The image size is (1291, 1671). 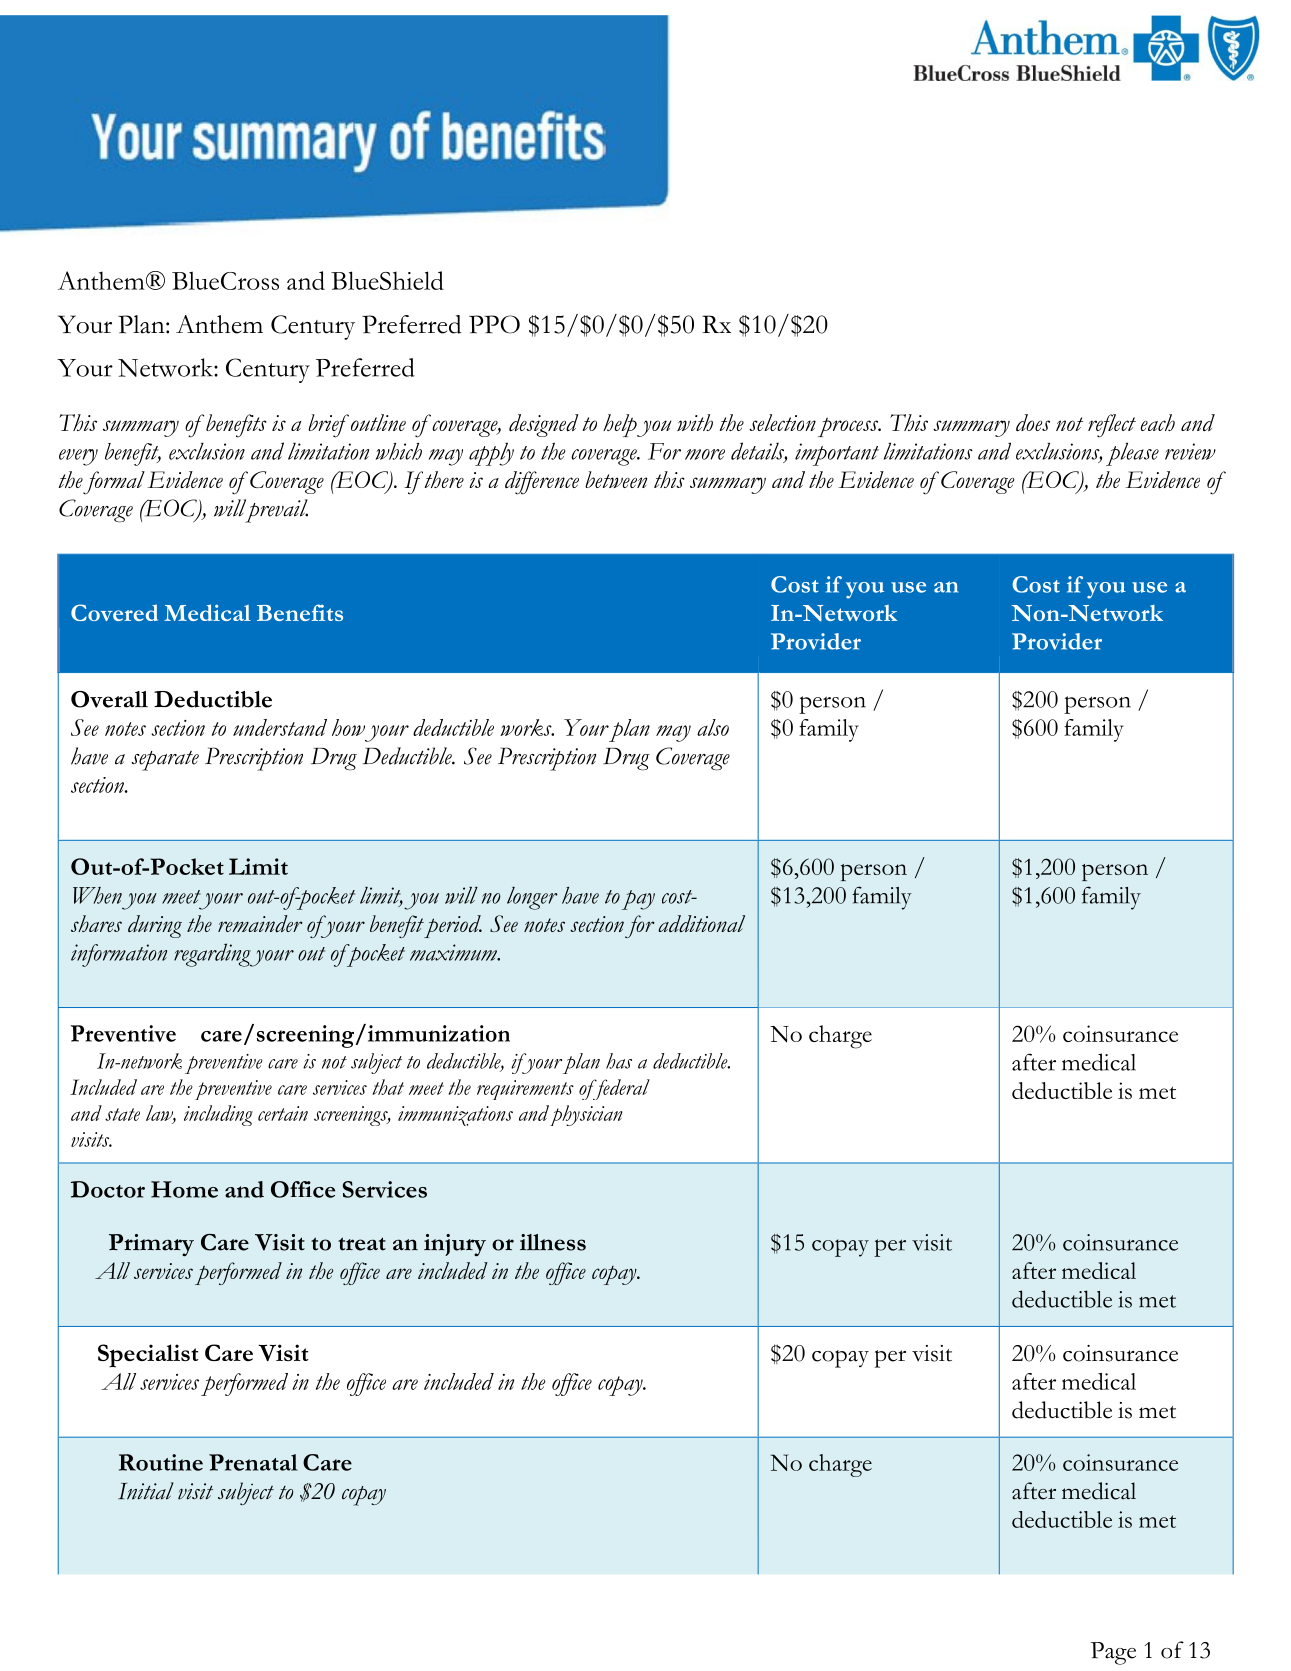 I want to click on physician, so click(x=586, y=1115).
